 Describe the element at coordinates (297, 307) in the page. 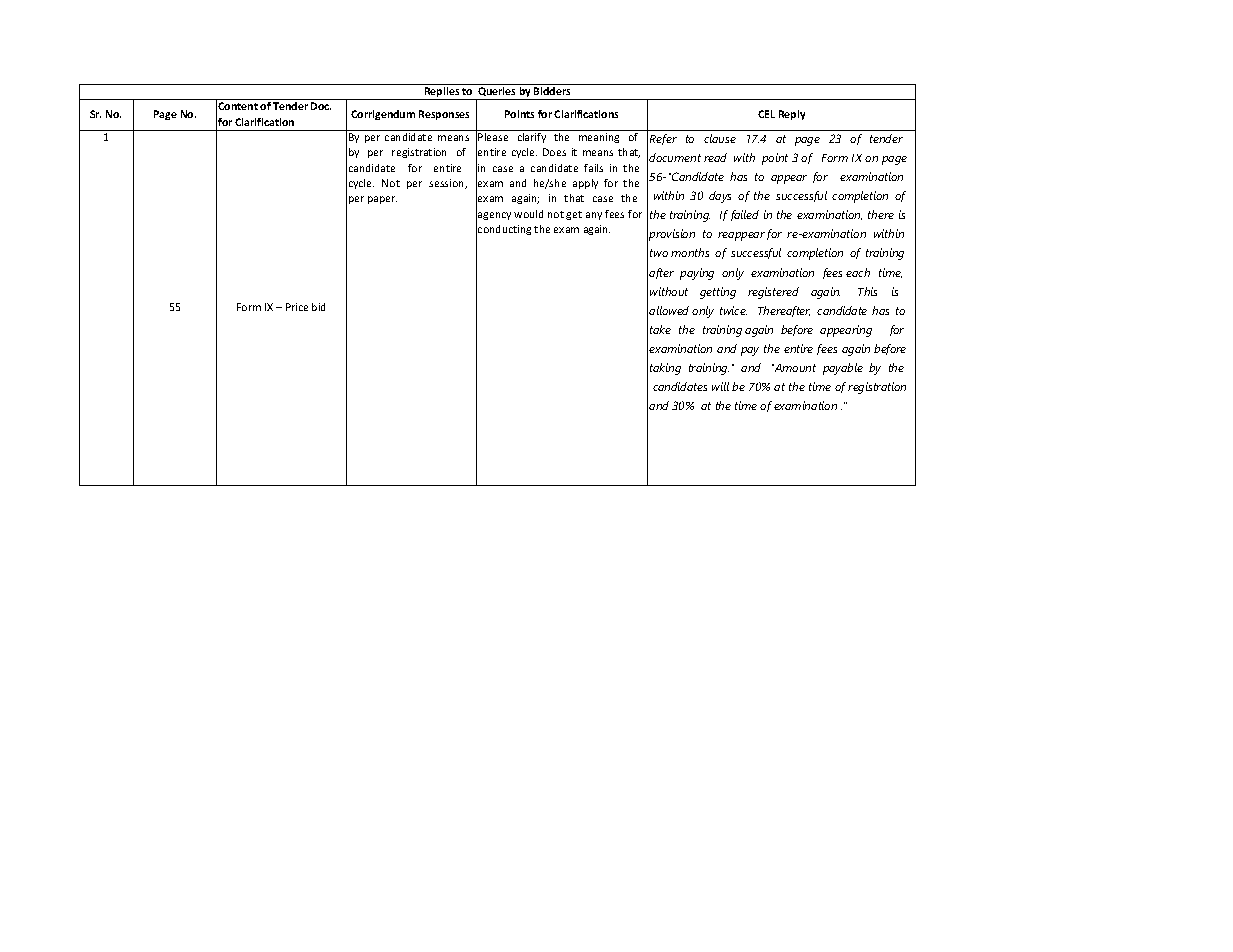

I see `Price` at that location.
